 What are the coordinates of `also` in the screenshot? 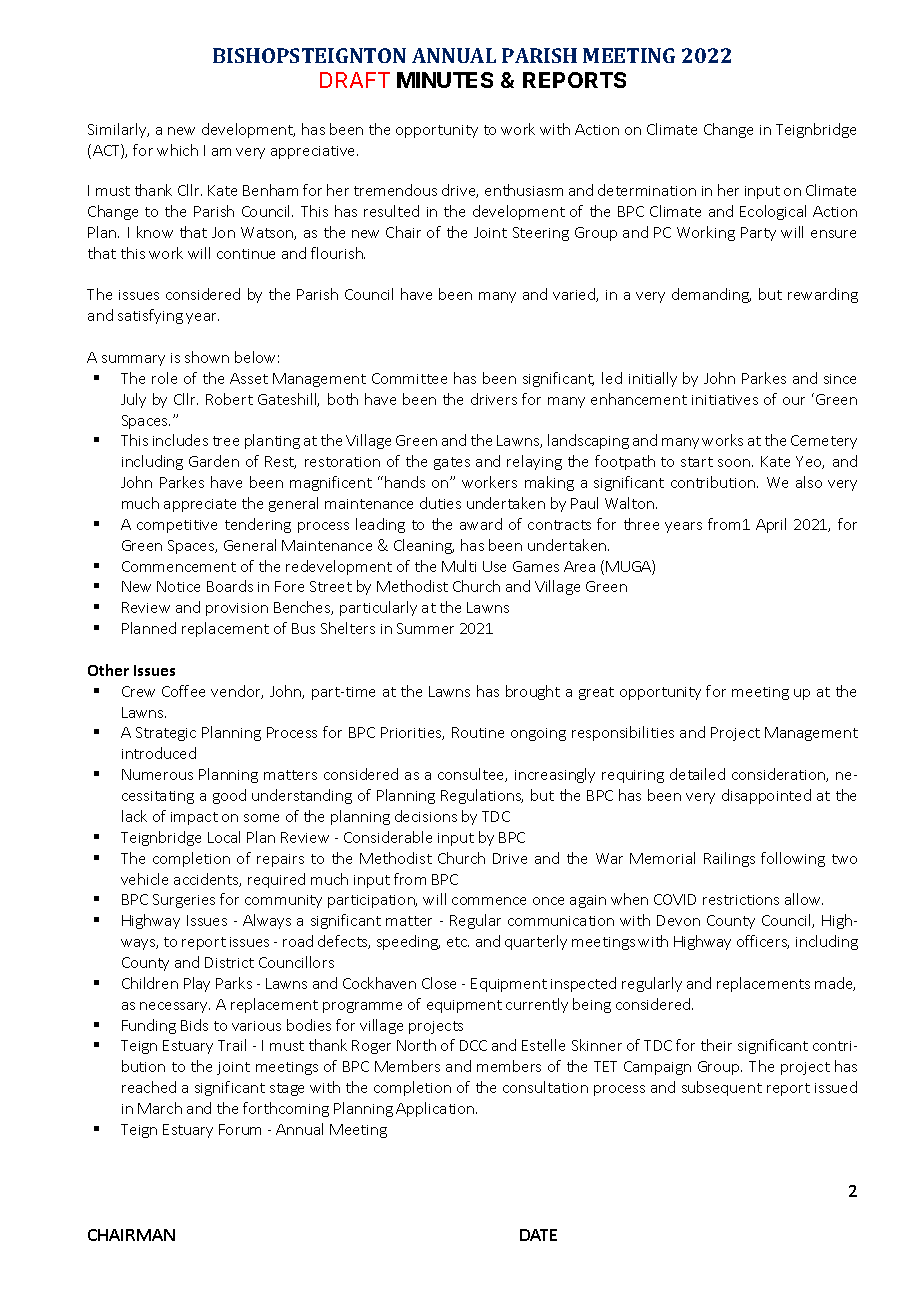 It's located at (809, 482).
